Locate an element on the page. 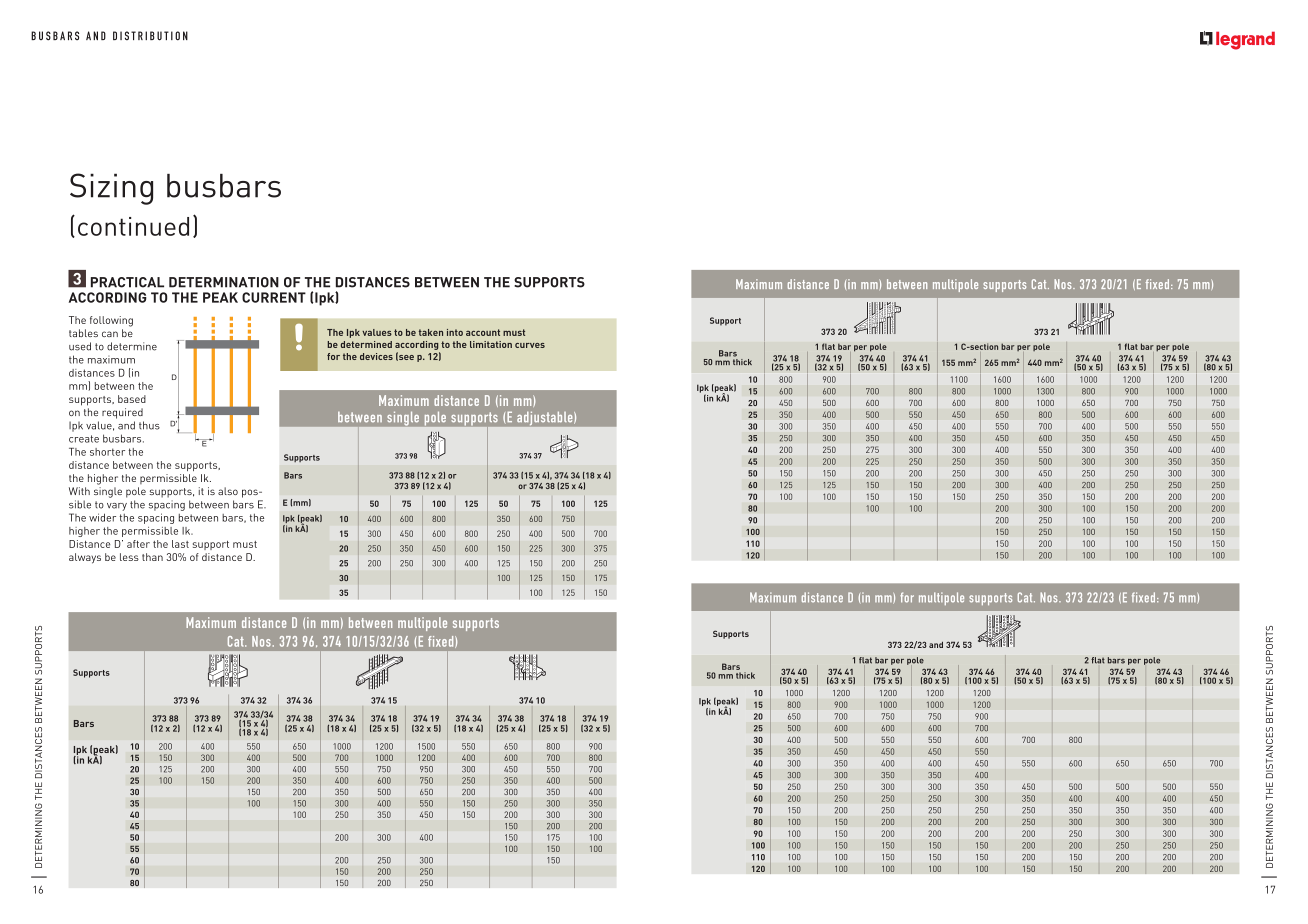 The height and width of the document is (924, 1308). account is located at coordinates (483, 332).
